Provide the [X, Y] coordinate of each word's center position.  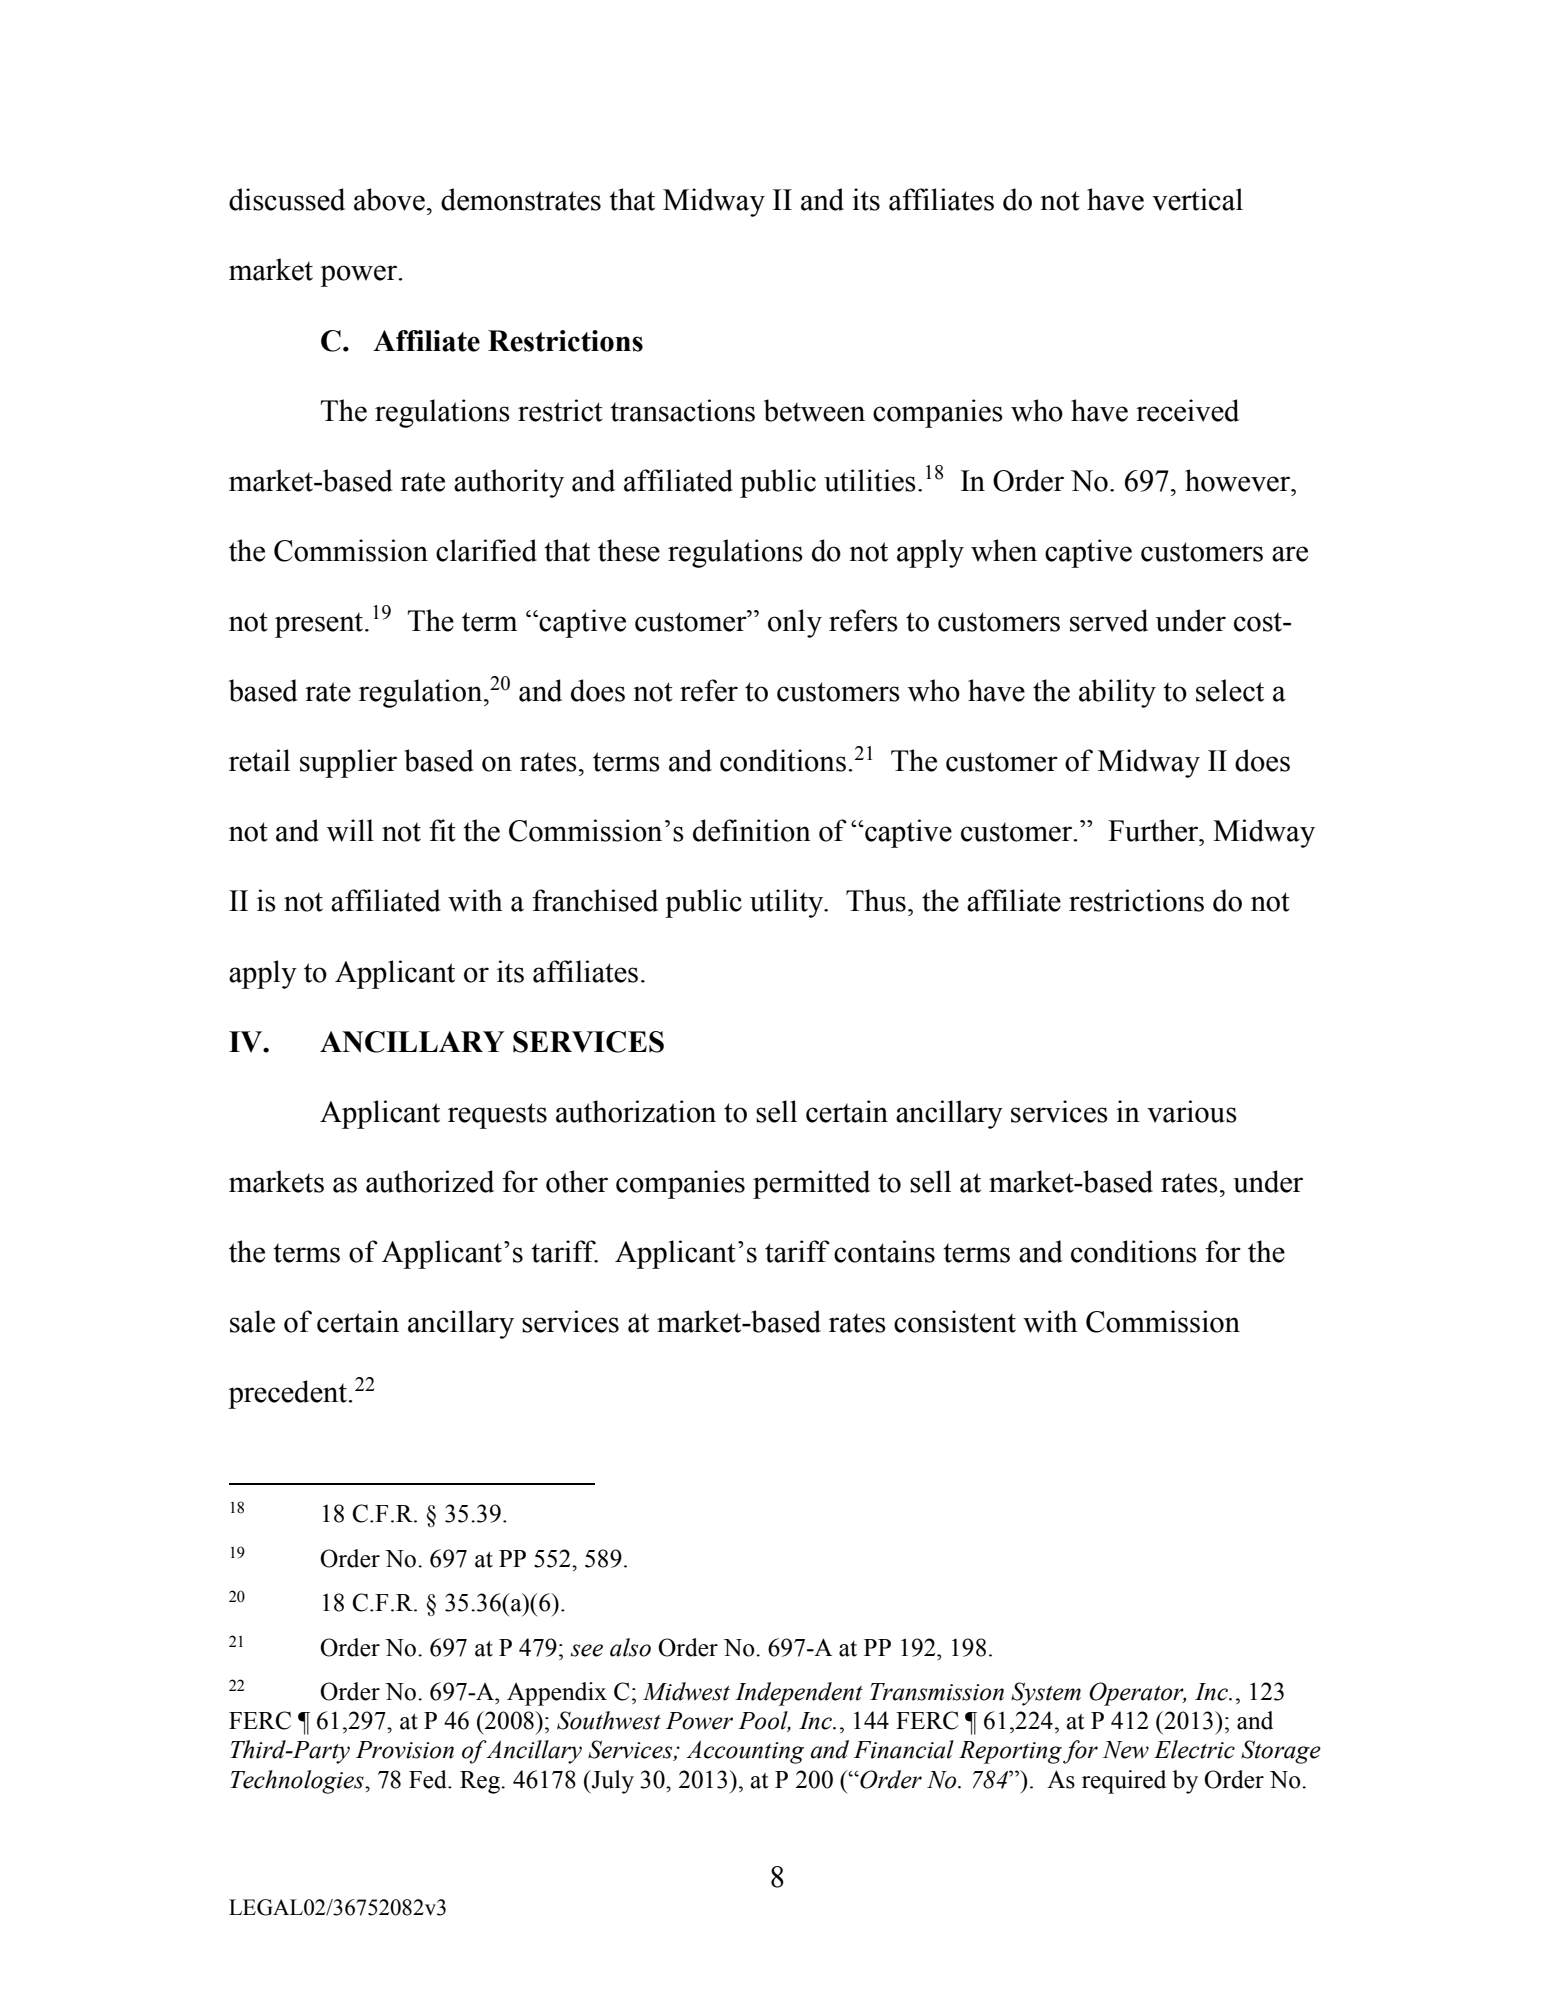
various [1192, 1111]
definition [752, 830]
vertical [1197, 199]
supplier [348, 763]
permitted [811, 1184]
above [389, 199]
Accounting [745, 1752]
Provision [405, 1750]
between [814, 410]
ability [1117, 693]
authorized [430, 1181]
